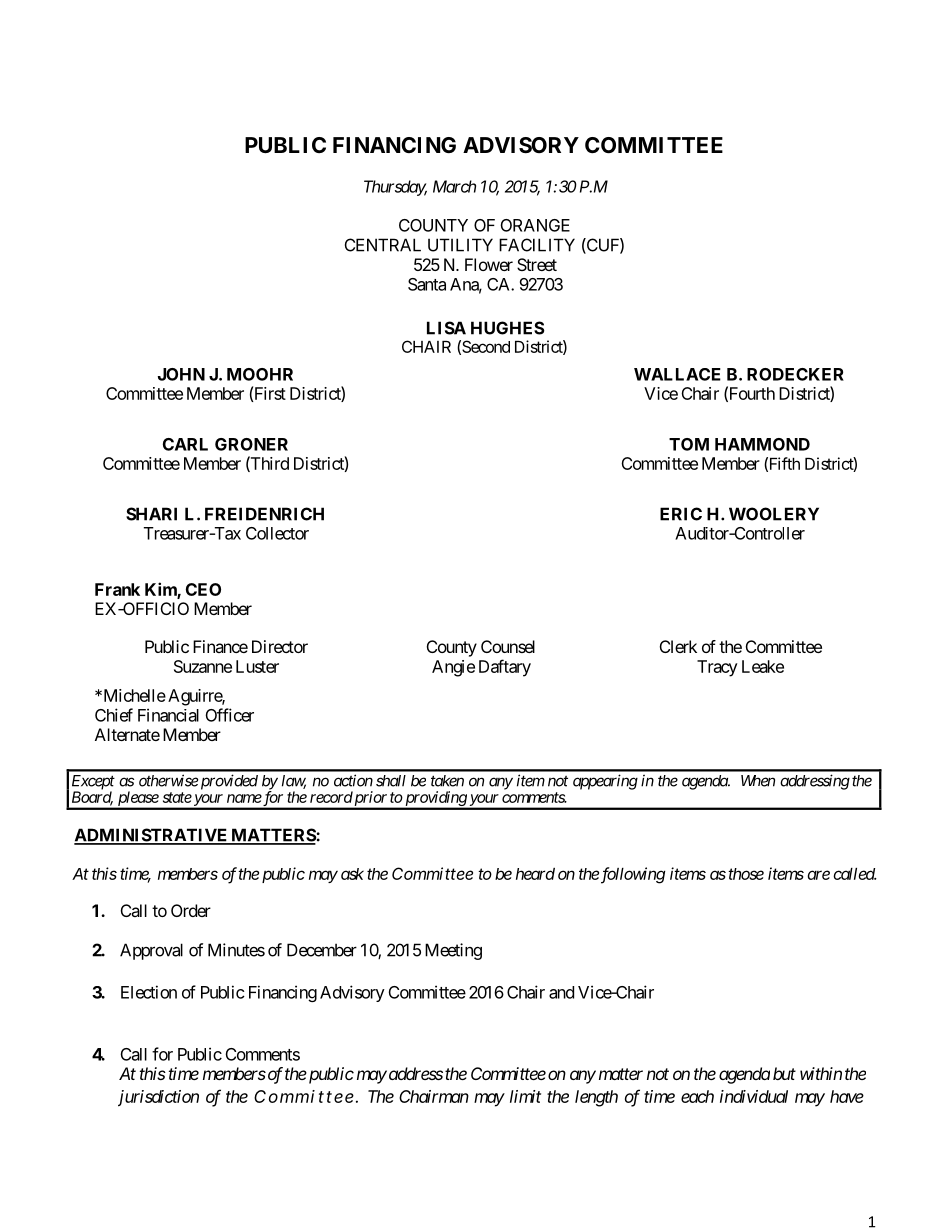 The height and width of the document is (1232, 952). What do you see at coordinates (525, 1096) in the document?
I see `limit` at bounding box center [525, 1096].
